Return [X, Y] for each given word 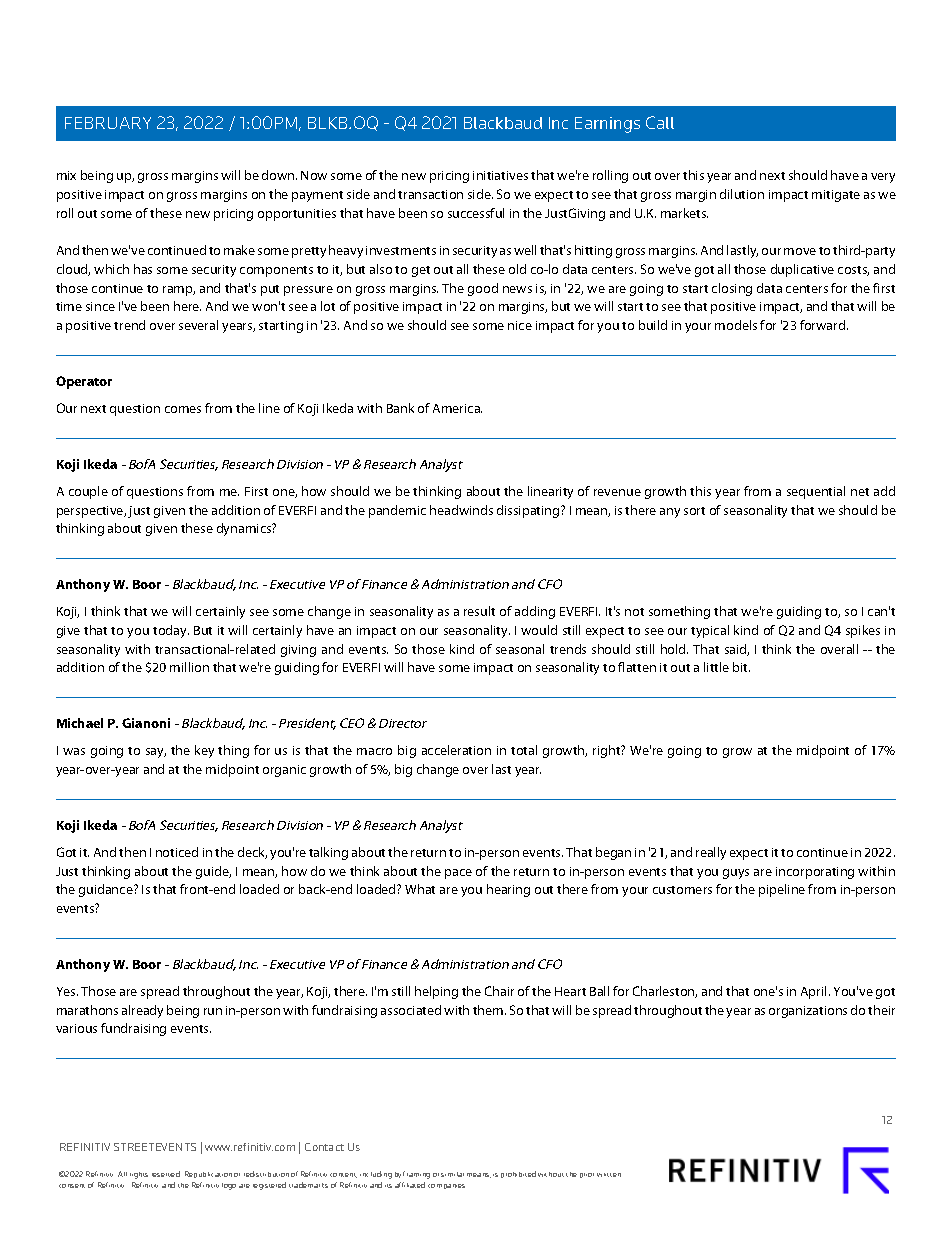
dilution [742, 194]
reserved [166, 1174]
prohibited [518, 1174]
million [189, 667]
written [609, 1175]
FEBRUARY [108, 123]
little [716, 667]
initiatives [500, 175]
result [479, 611]
